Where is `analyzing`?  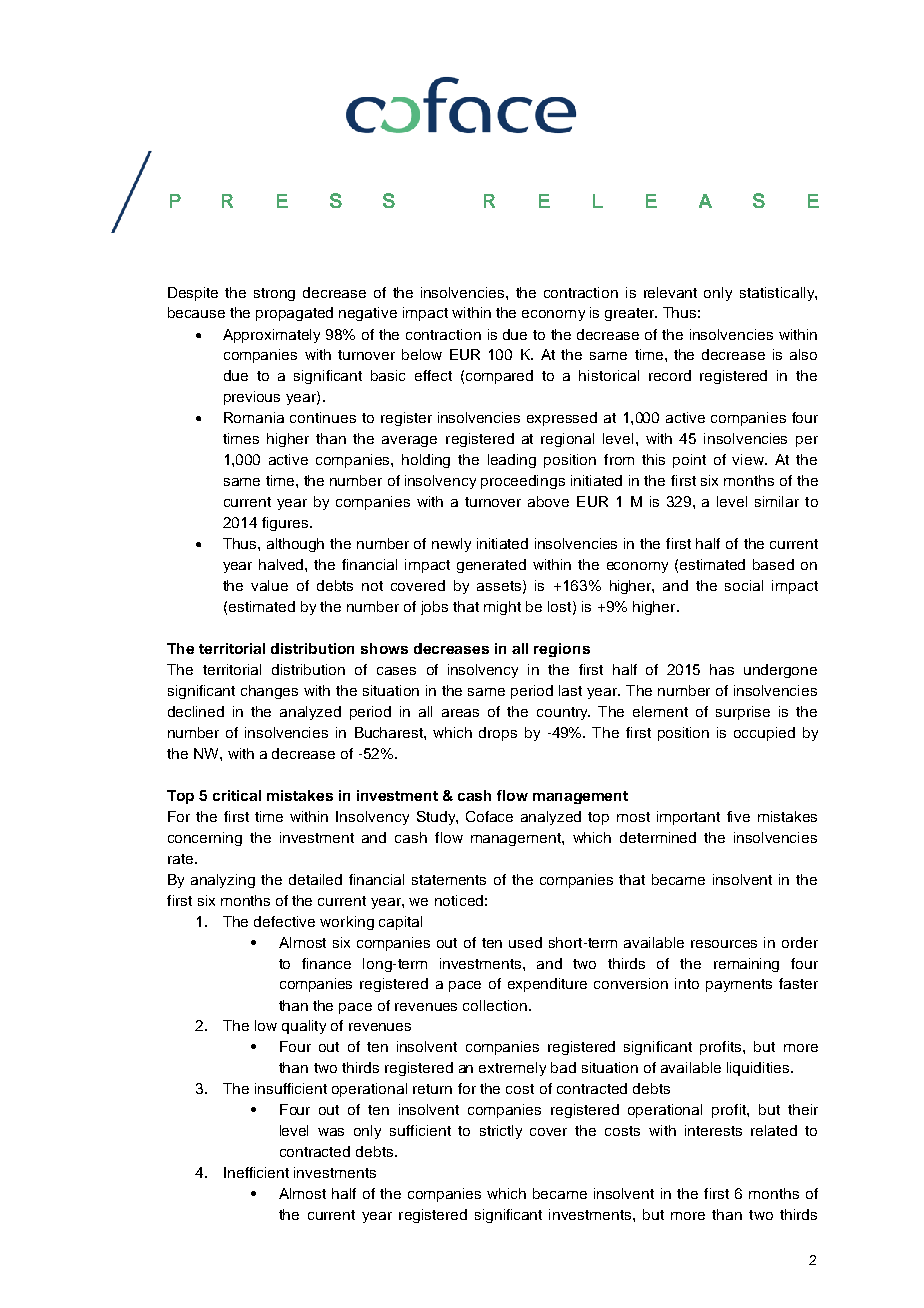 analyzing is located at coordinates (223, 881).
